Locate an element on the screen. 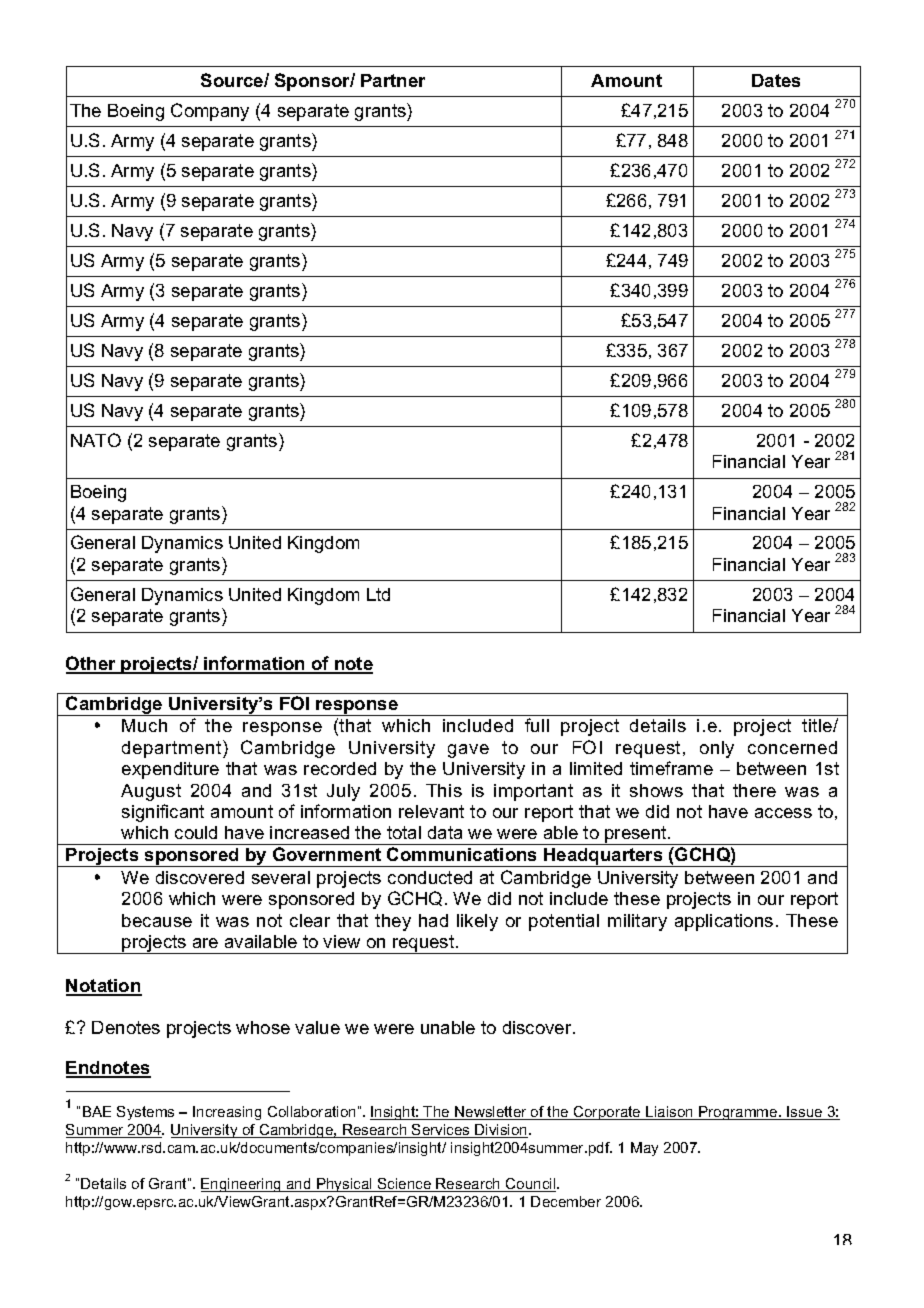 This screenshot has width=924, height=1308. only is located at coordinates (717, 749).
